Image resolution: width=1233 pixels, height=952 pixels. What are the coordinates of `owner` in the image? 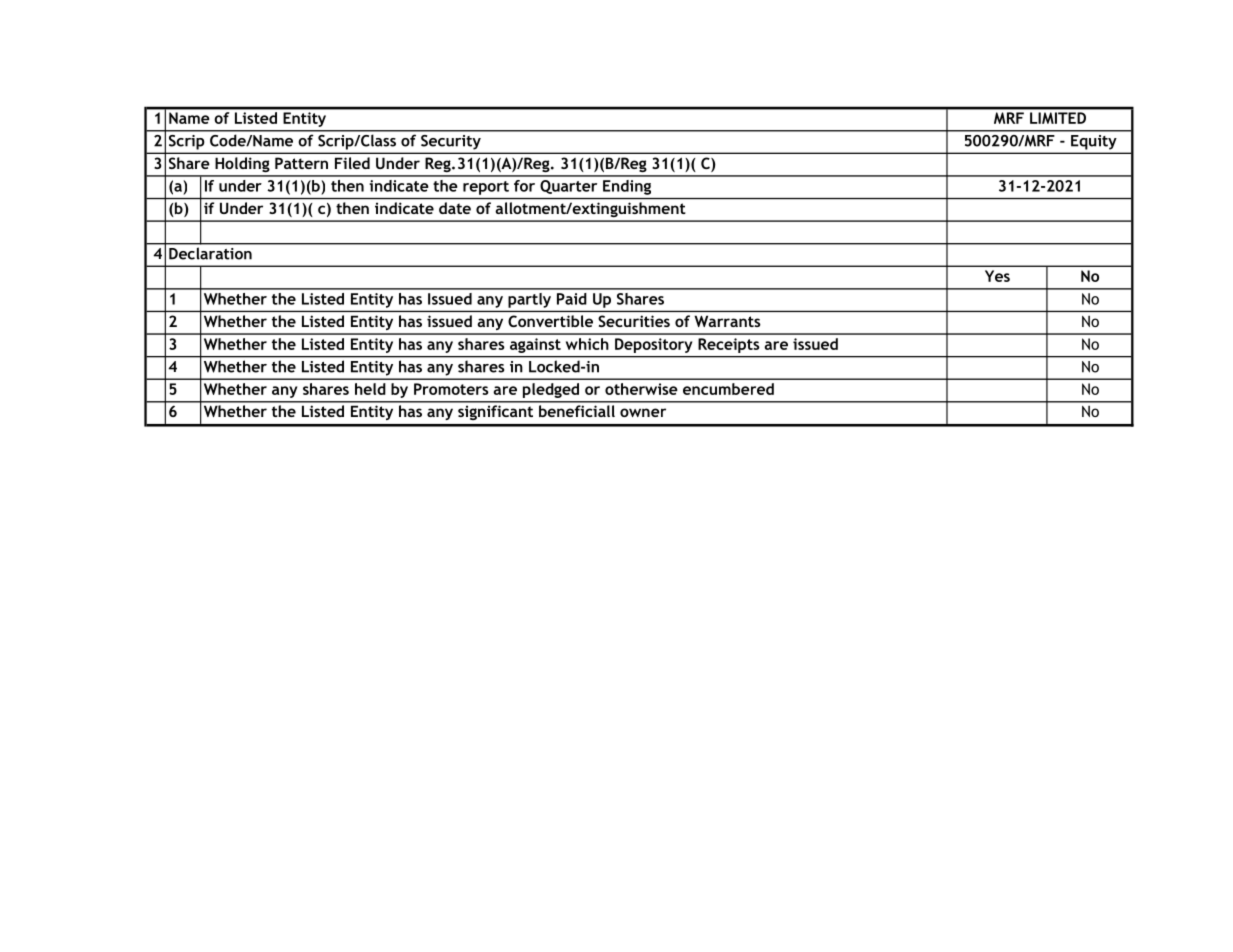 It's located at (643, 412).
